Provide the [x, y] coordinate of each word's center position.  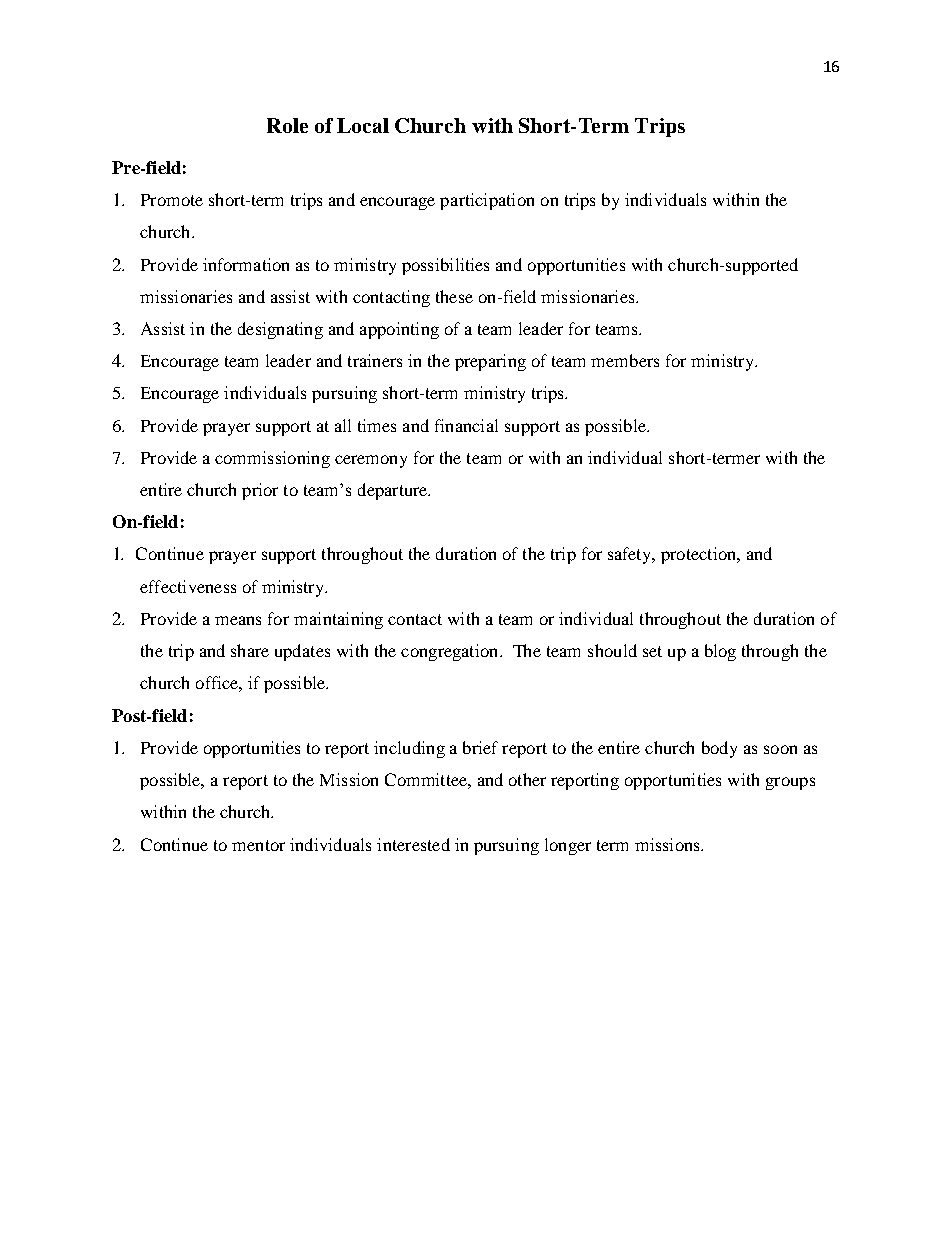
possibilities [445, 266]
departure [394, 491]
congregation [451, 652]
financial [466, 425]
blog [720, 652]
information [246, 264]
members [625, 360]
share [250, 650]
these [454, 296]
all [343, 425]
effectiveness [188, 586]
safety [631, 555]
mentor [258, 845]
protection [700, 555]
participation [487, 201]
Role [287, 125]
